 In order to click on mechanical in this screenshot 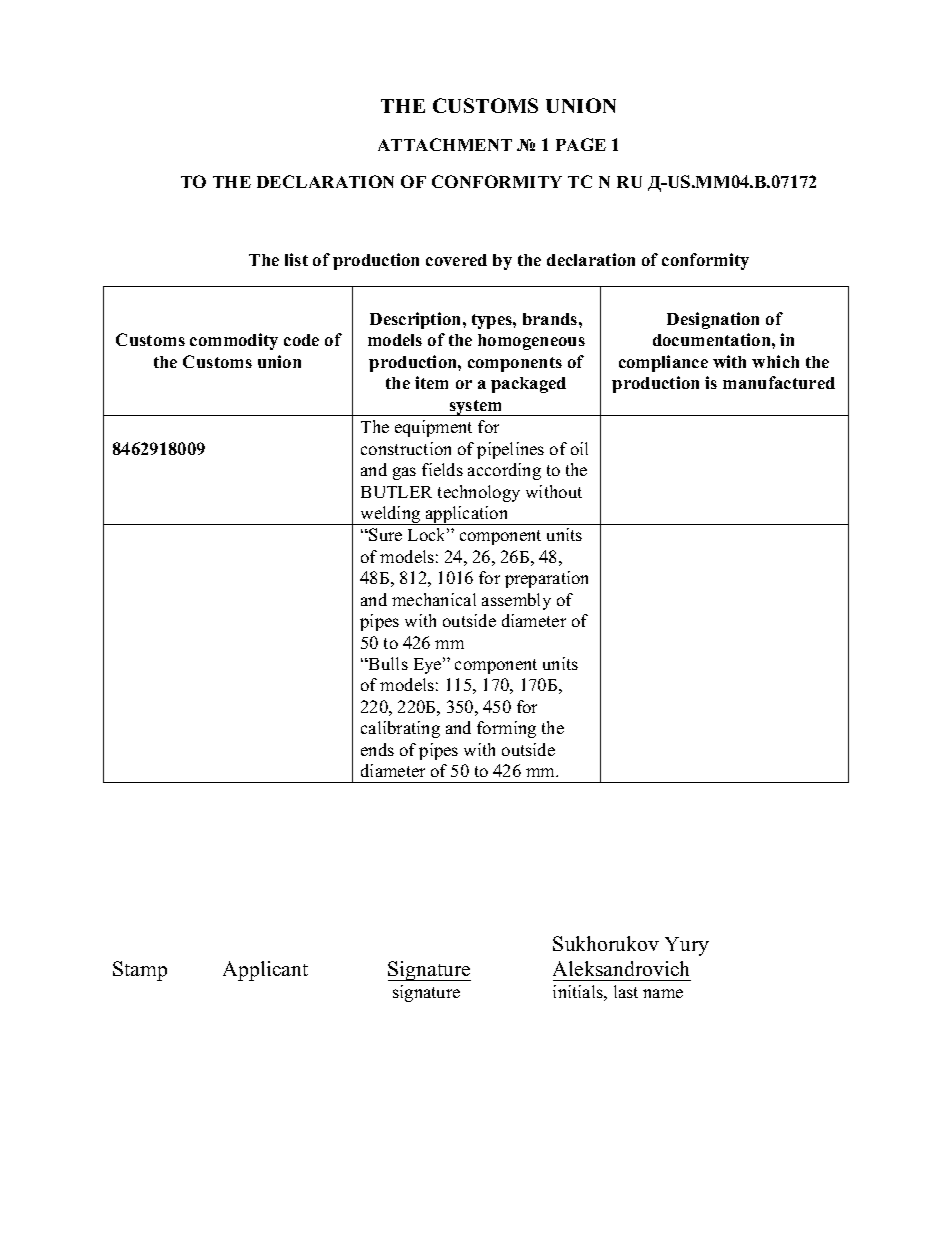, I will do `click(434, 599)`.
